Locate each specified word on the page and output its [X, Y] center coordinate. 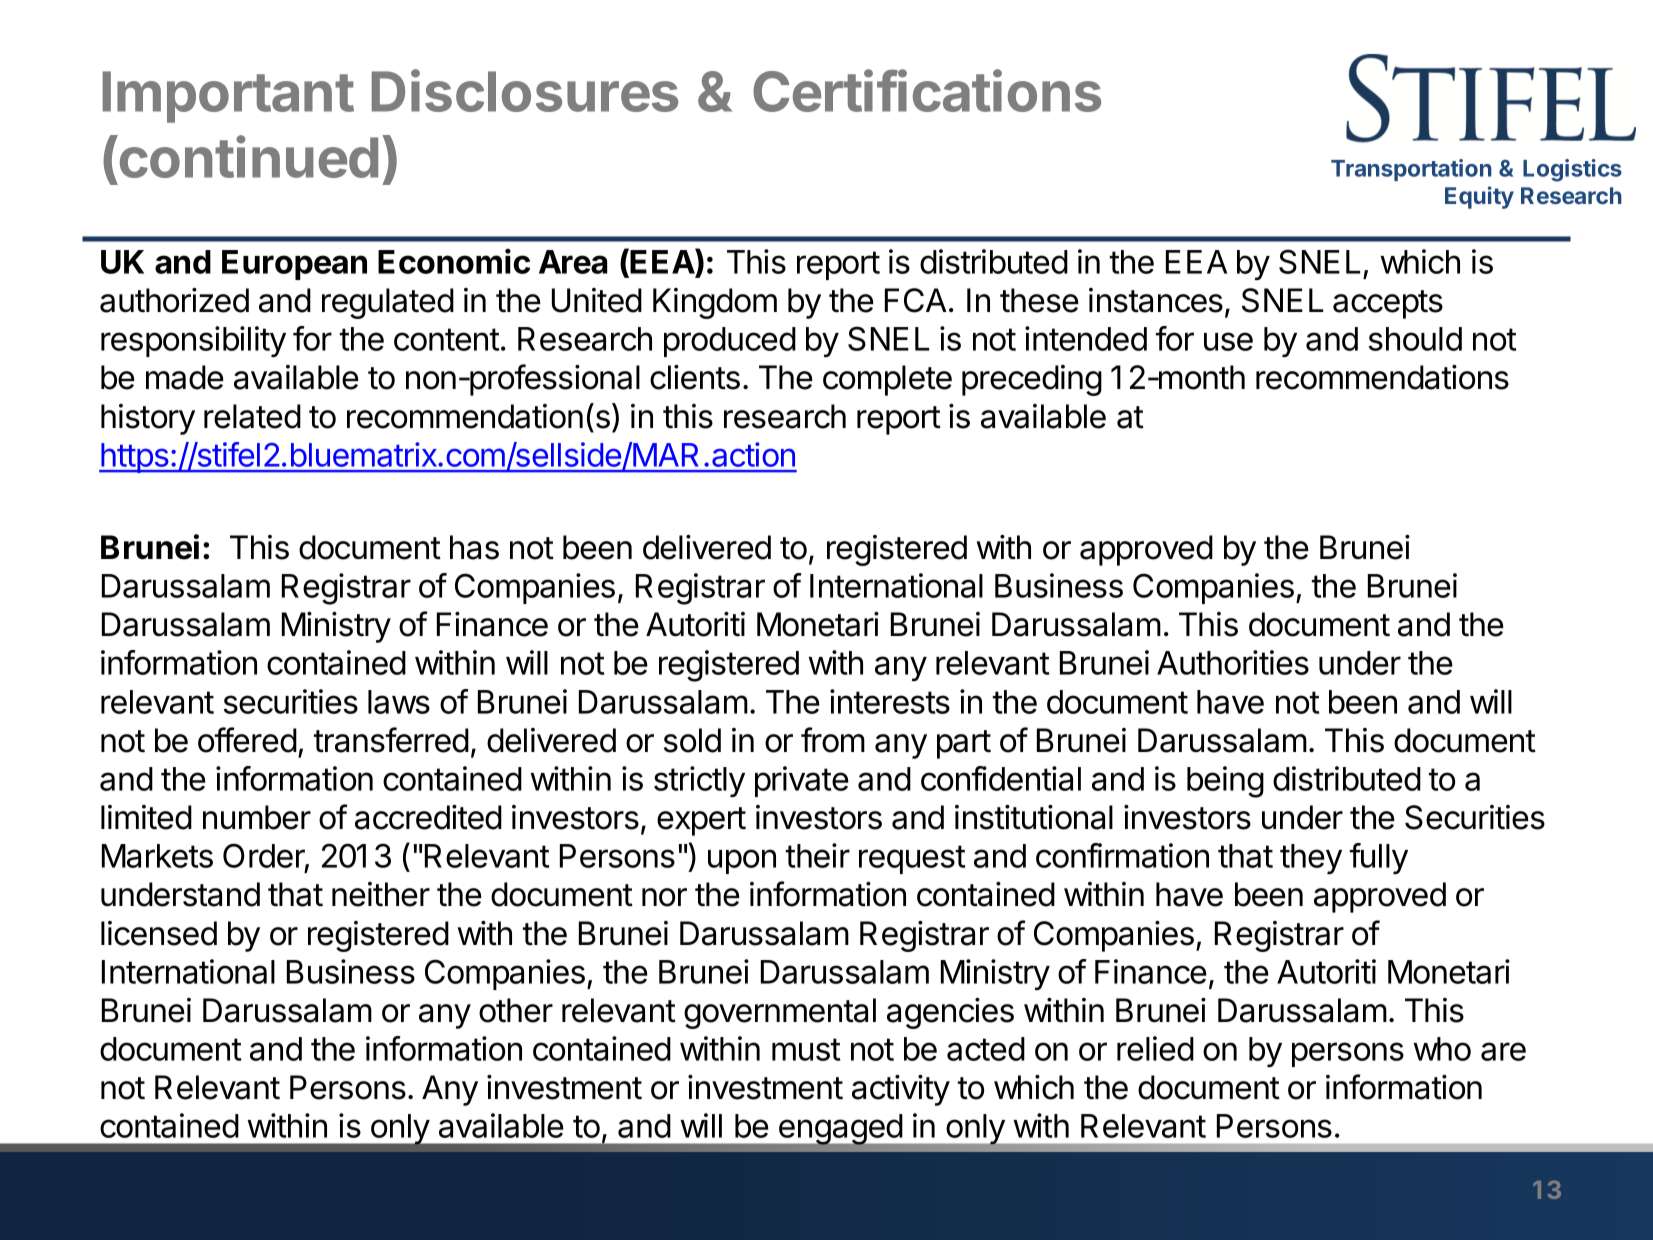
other [516, 1010]
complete [887, 380]
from [833, 740]
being [1225, 782]
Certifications [927, 90]
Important [228, 97]
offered [247, 740]
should [1415, 339]
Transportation [1411, 170]
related [252, 416]
